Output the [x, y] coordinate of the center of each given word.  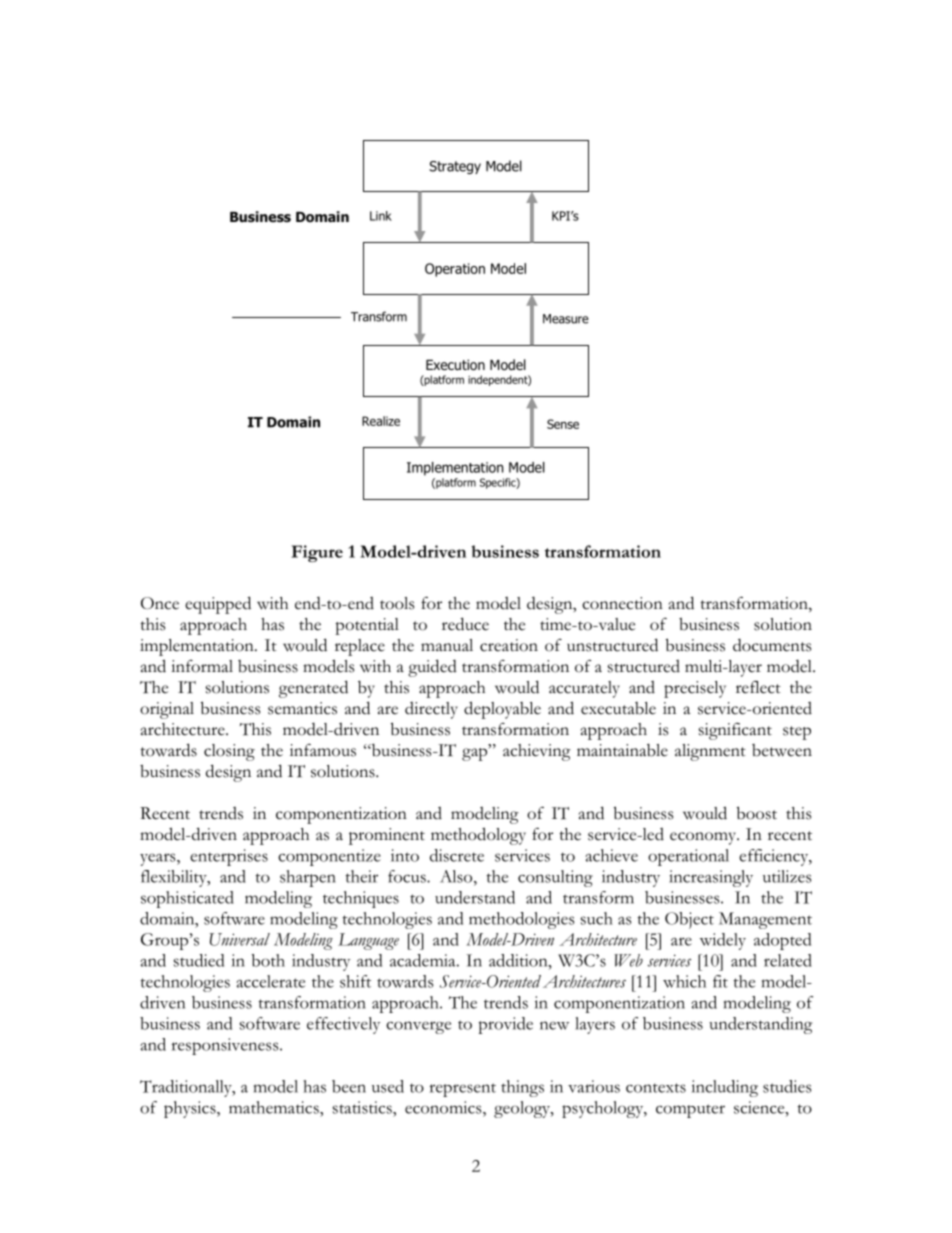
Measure [566, 319]
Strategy [455, 167]
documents [772, 645]
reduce [465, 624]
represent [463, 1090]
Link [381, 216]
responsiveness [226, 1046]
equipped [218, 605]
